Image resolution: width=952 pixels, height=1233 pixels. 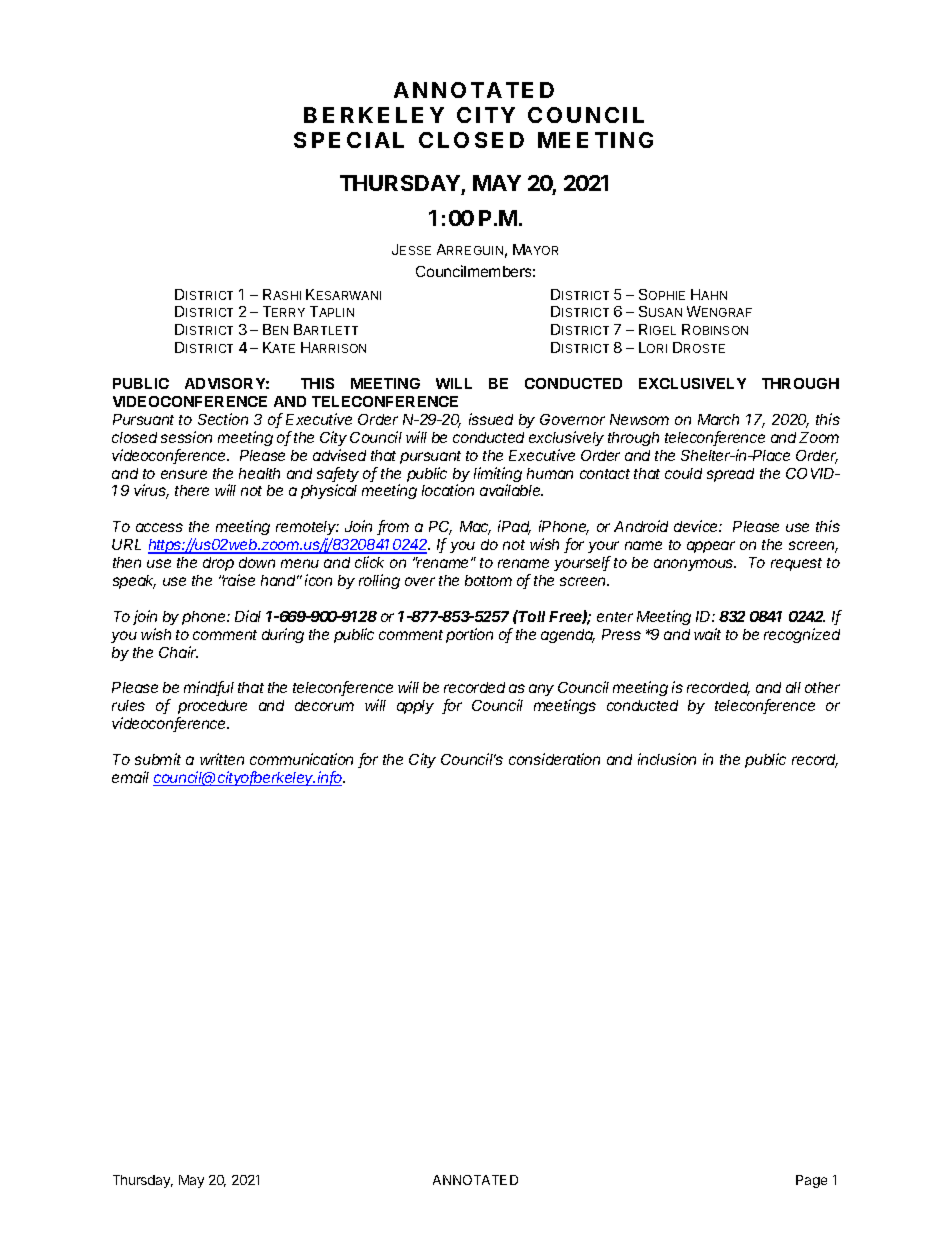 I want to click on email, so click(x=130, y=777).
